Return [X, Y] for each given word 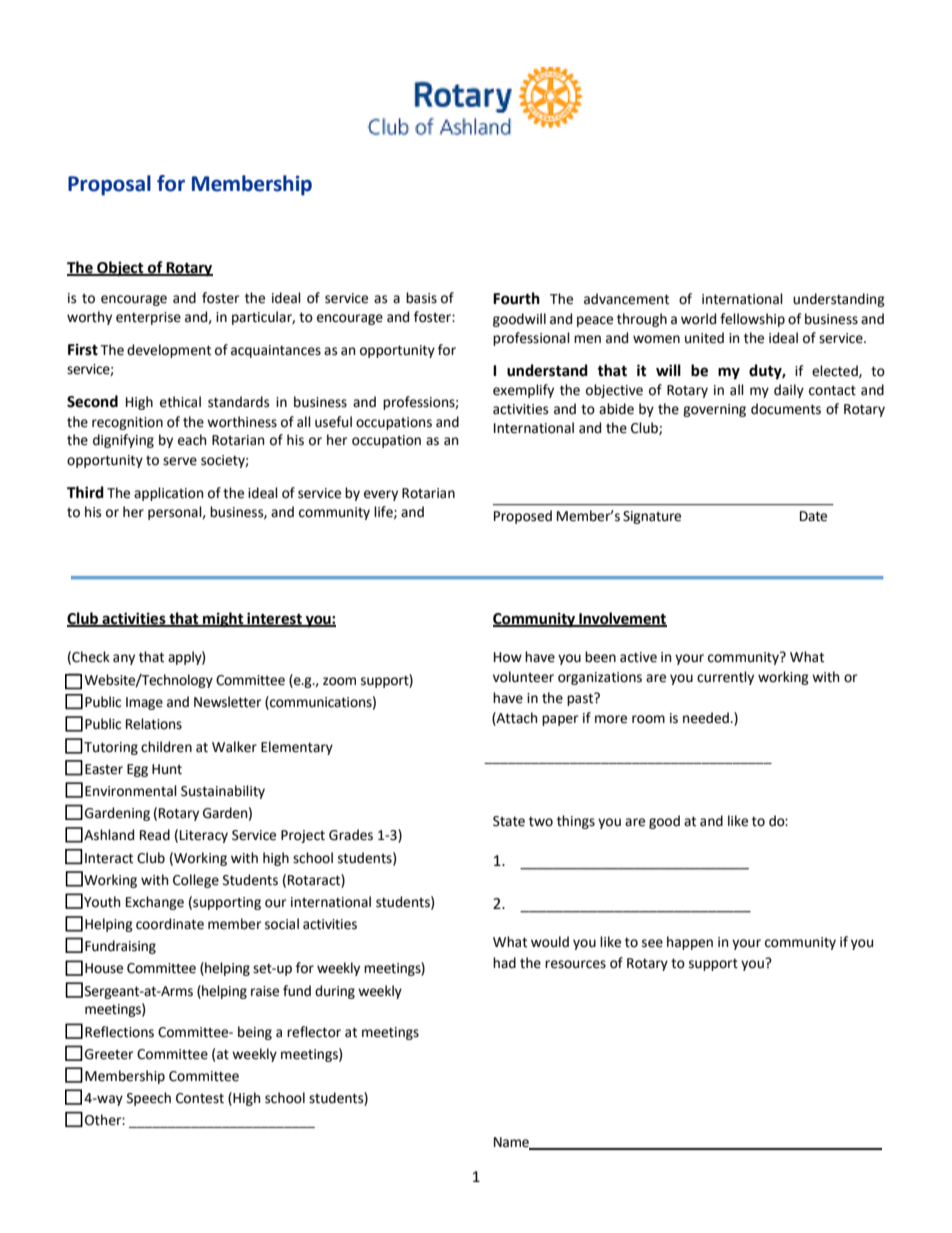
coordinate [170, 924]
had [504, 963]
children [166, 747]
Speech [149, 1099]
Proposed [523, 517]
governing [714, 410]
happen [690, 943]
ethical [180, 402]
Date [813, 516]
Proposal [109, 185]
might [223, 620]
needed [707, 718]
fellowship [752, 320]
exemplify [523, 391]
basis [421, 298]
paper [560, 720]
